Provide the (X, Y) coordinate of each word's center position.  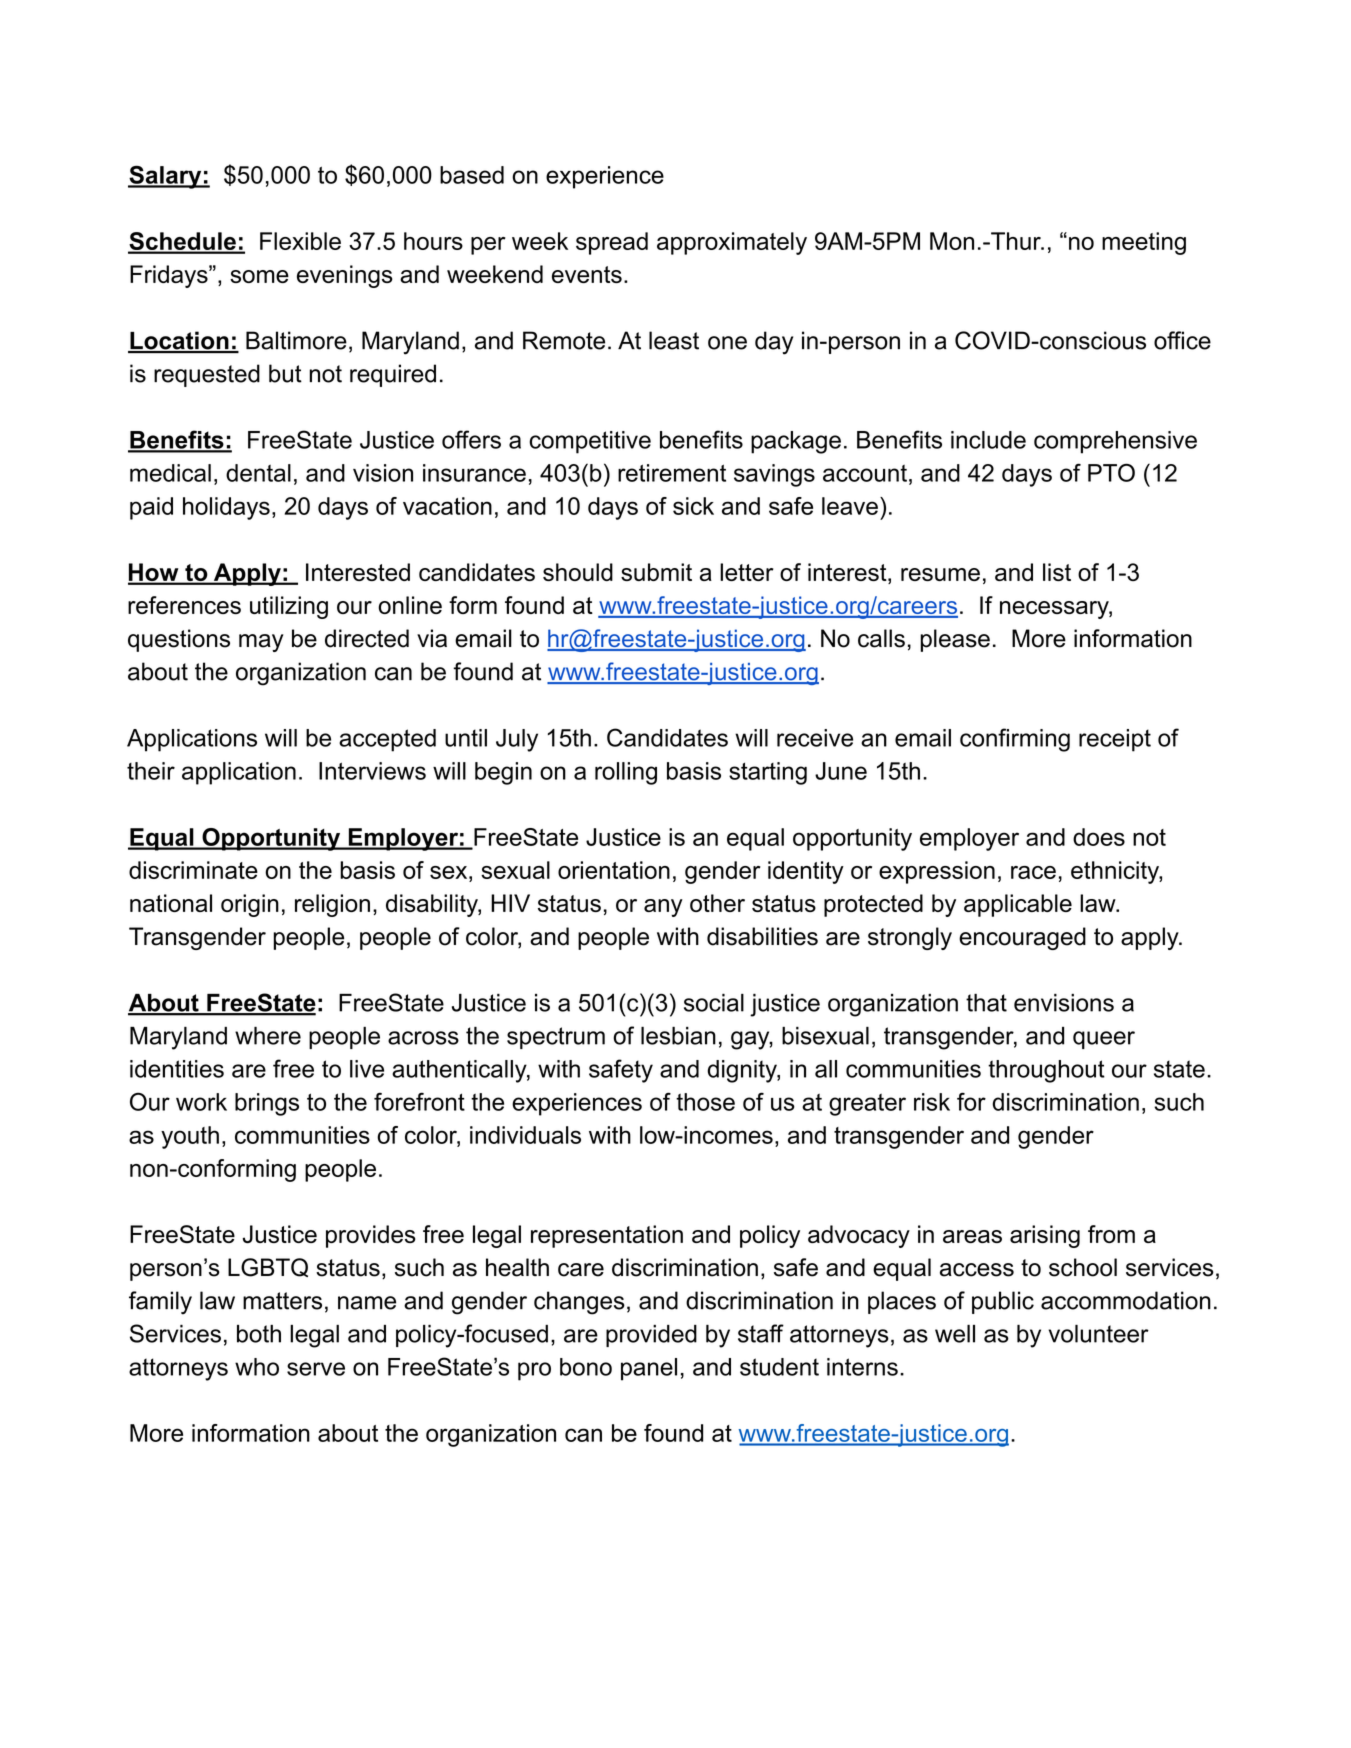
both (259, 1334)
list (1057, 572)
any (663, 908)
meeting (1144, 243)
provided (651, 1336)
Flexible (300, 241)
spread (612, 243)
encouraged (1022, 938)
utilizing (289, 607)
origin (250, 905)
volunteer (1099, 1334)
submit (656, 572)
